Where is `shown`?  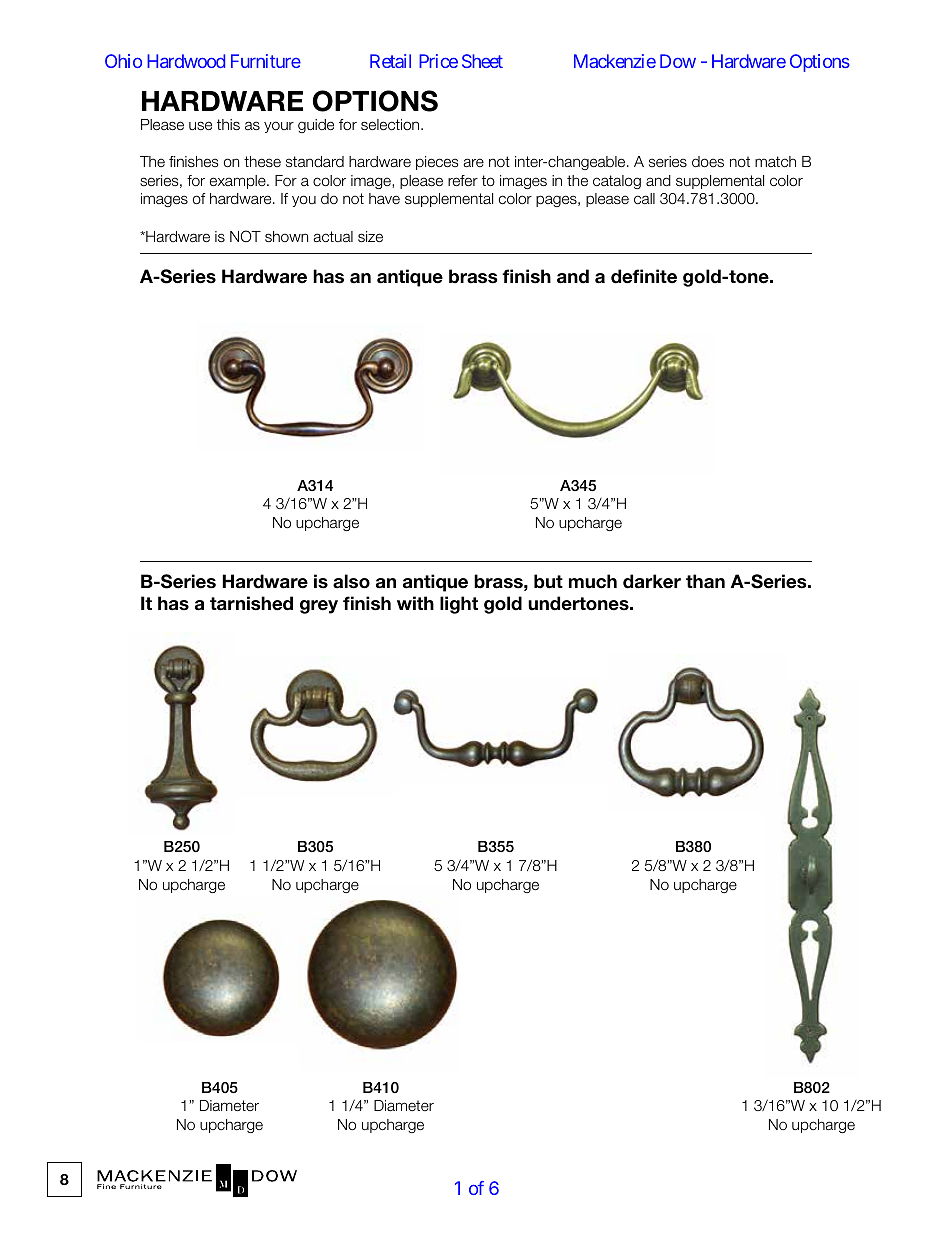 shown is located at coordinates (286, 236).
